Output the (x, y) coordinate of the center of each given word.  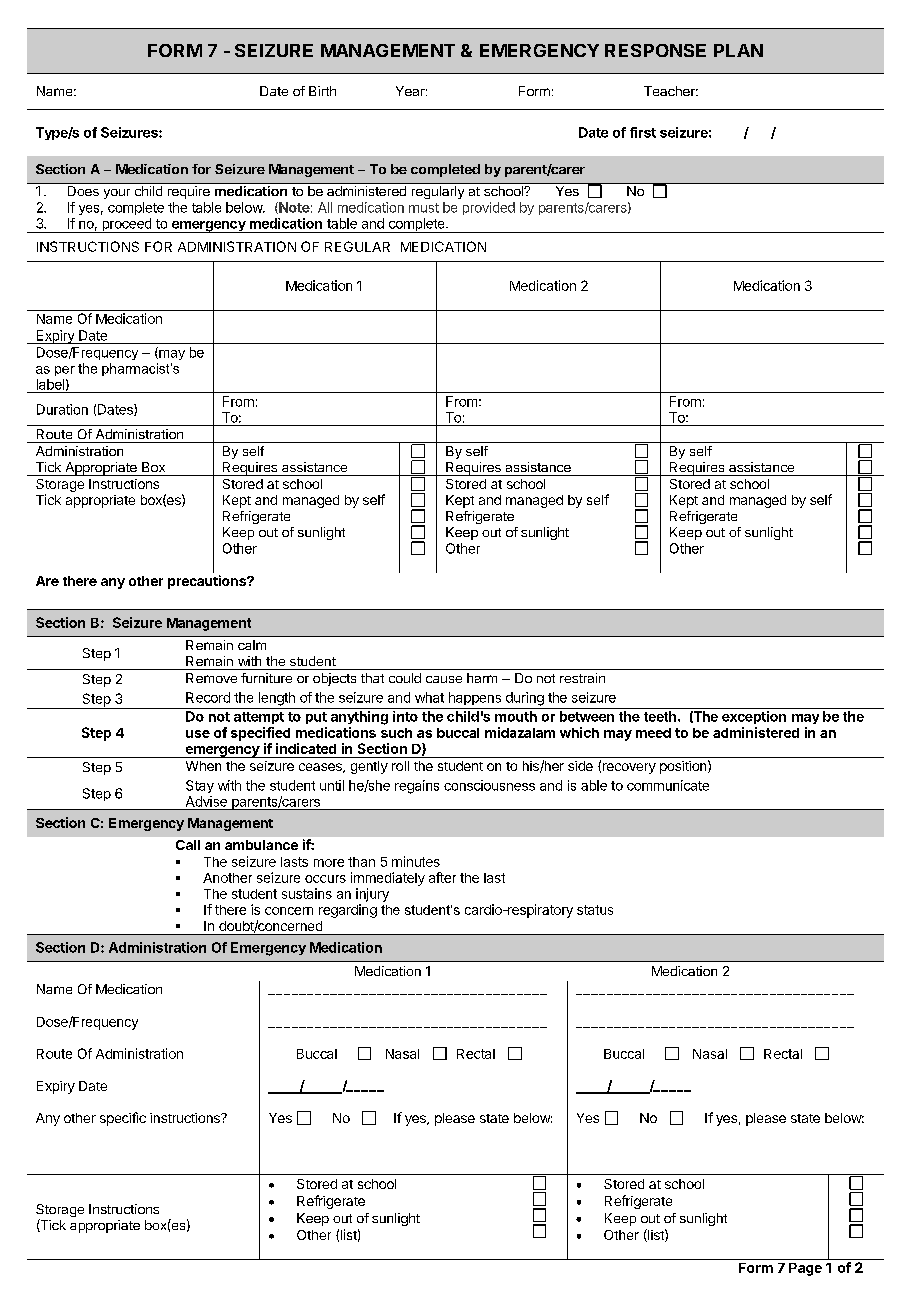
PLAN (738, 50)
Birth (322, 91)
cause (444, 679)
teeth (660, 716)
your (117, 194)
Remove (211, 678)
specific (123, 1119)
